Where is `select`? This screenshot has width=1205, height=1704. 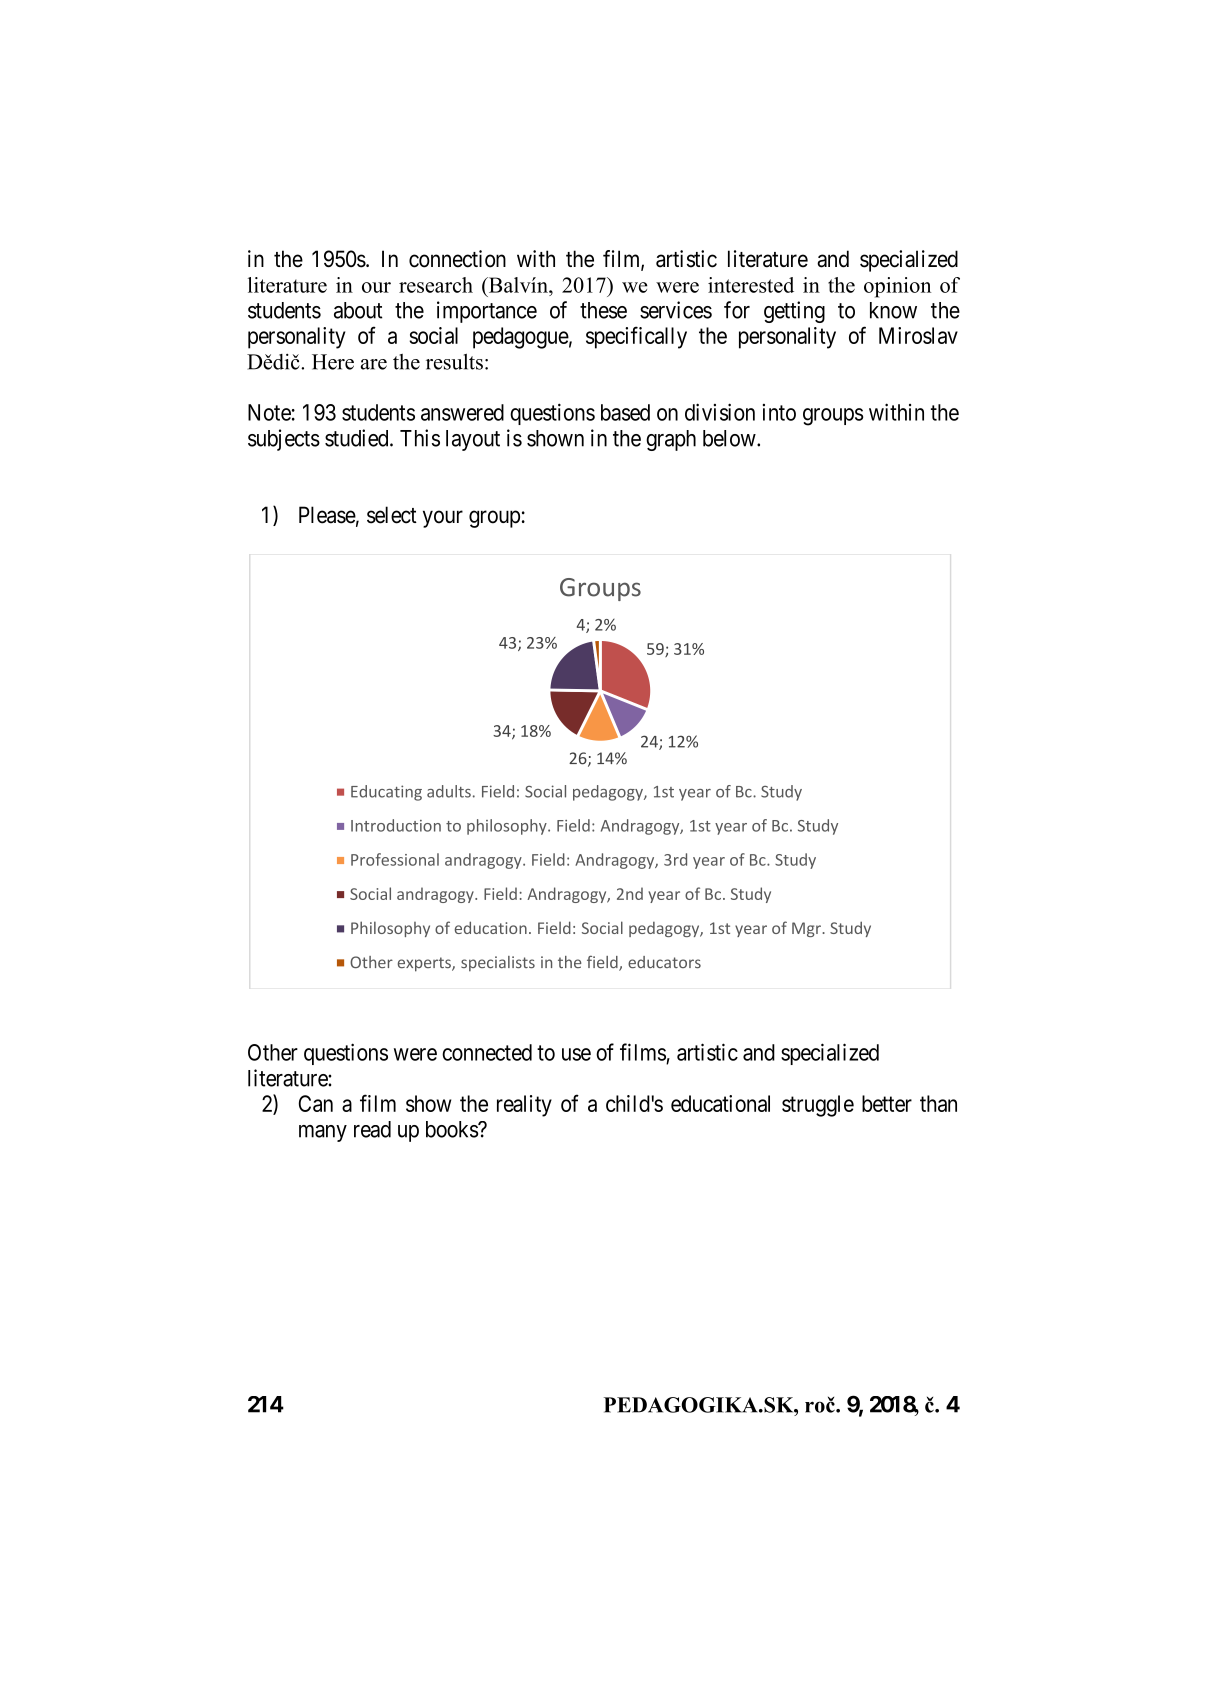 select is located at coordinates (392, 515).
